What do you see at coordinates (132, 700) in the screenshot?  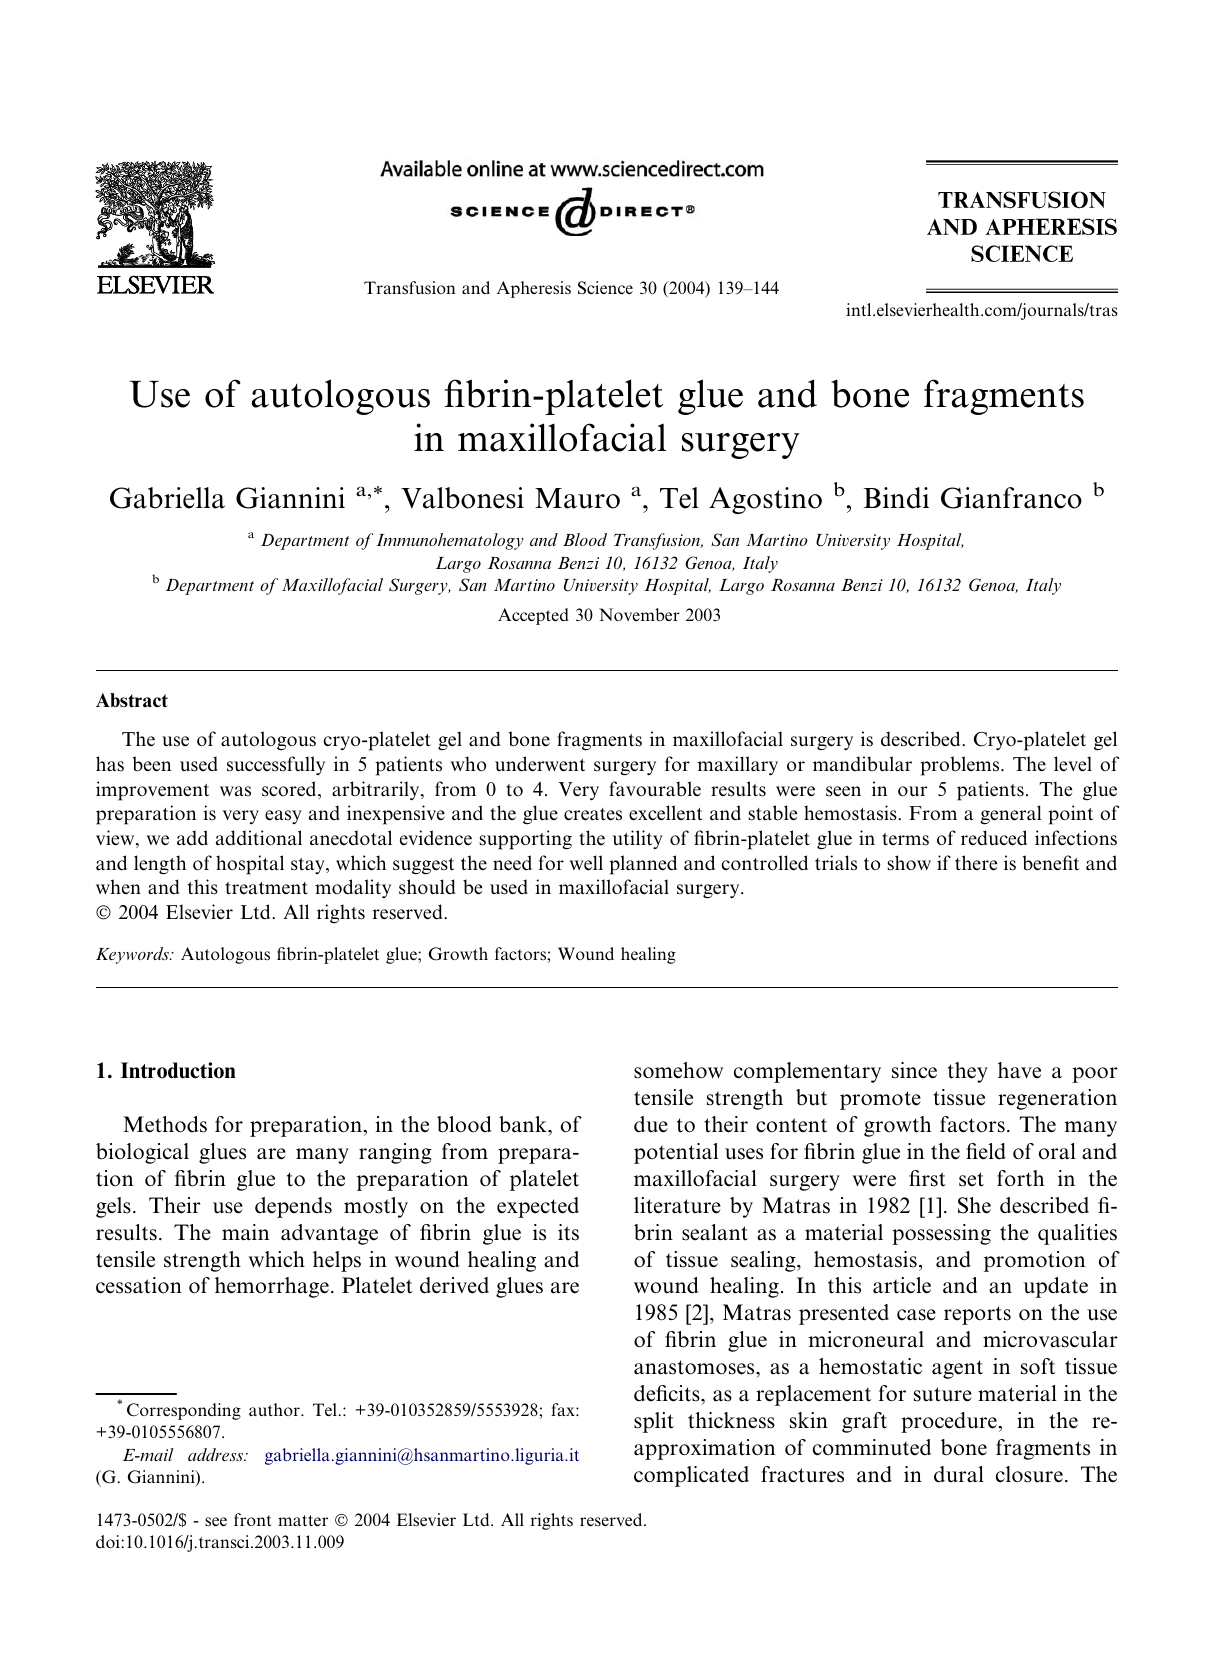 I see `Abstract` at bounding box center [132, 700].
